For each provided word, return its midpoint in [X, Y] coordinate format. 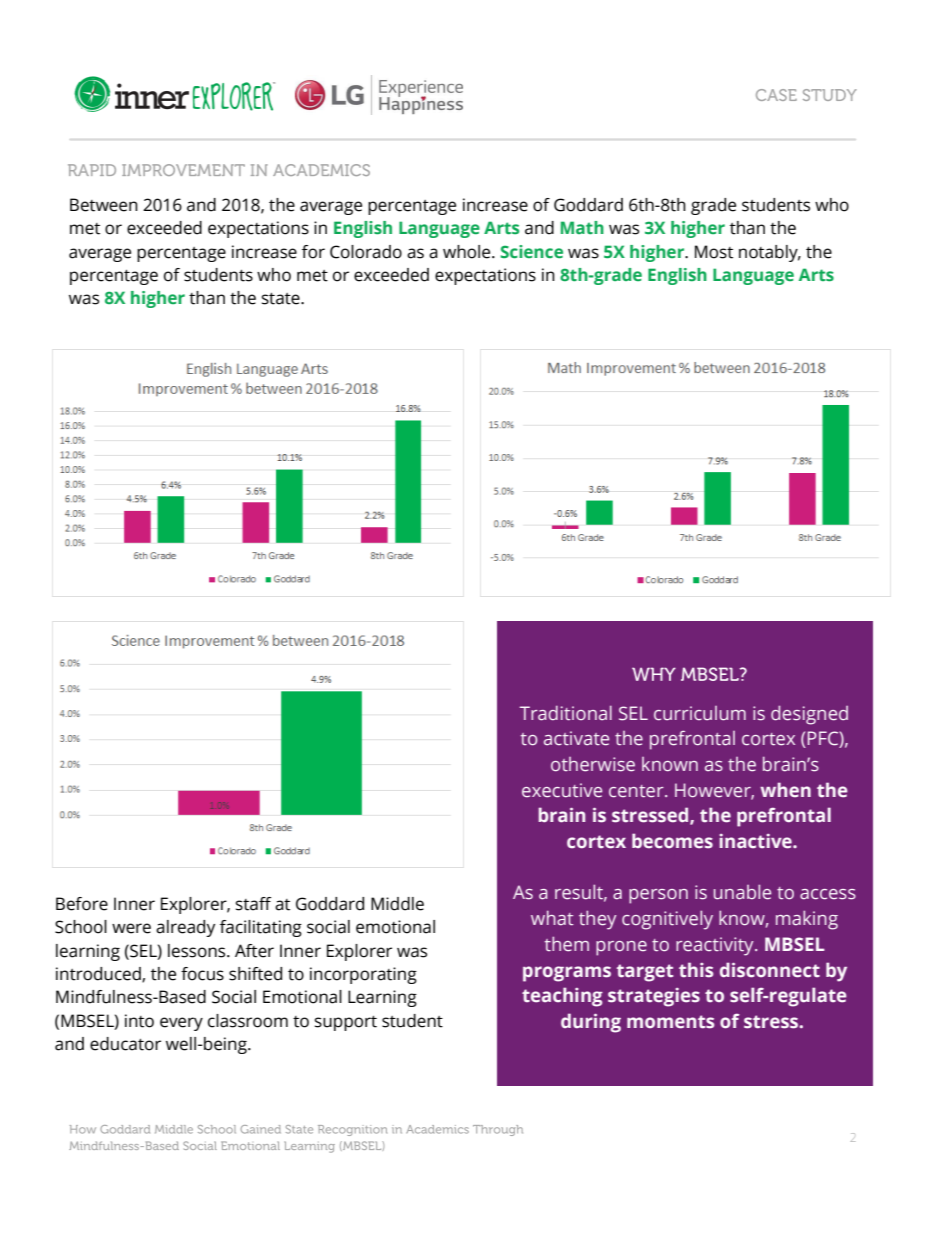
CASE [776, 95]
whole [468, 252]
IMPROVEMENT [183, 170]
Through [498, 1130]
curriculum [700, 713]
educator [125, 1044]
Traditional [566, 713]
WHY [654, 674]
